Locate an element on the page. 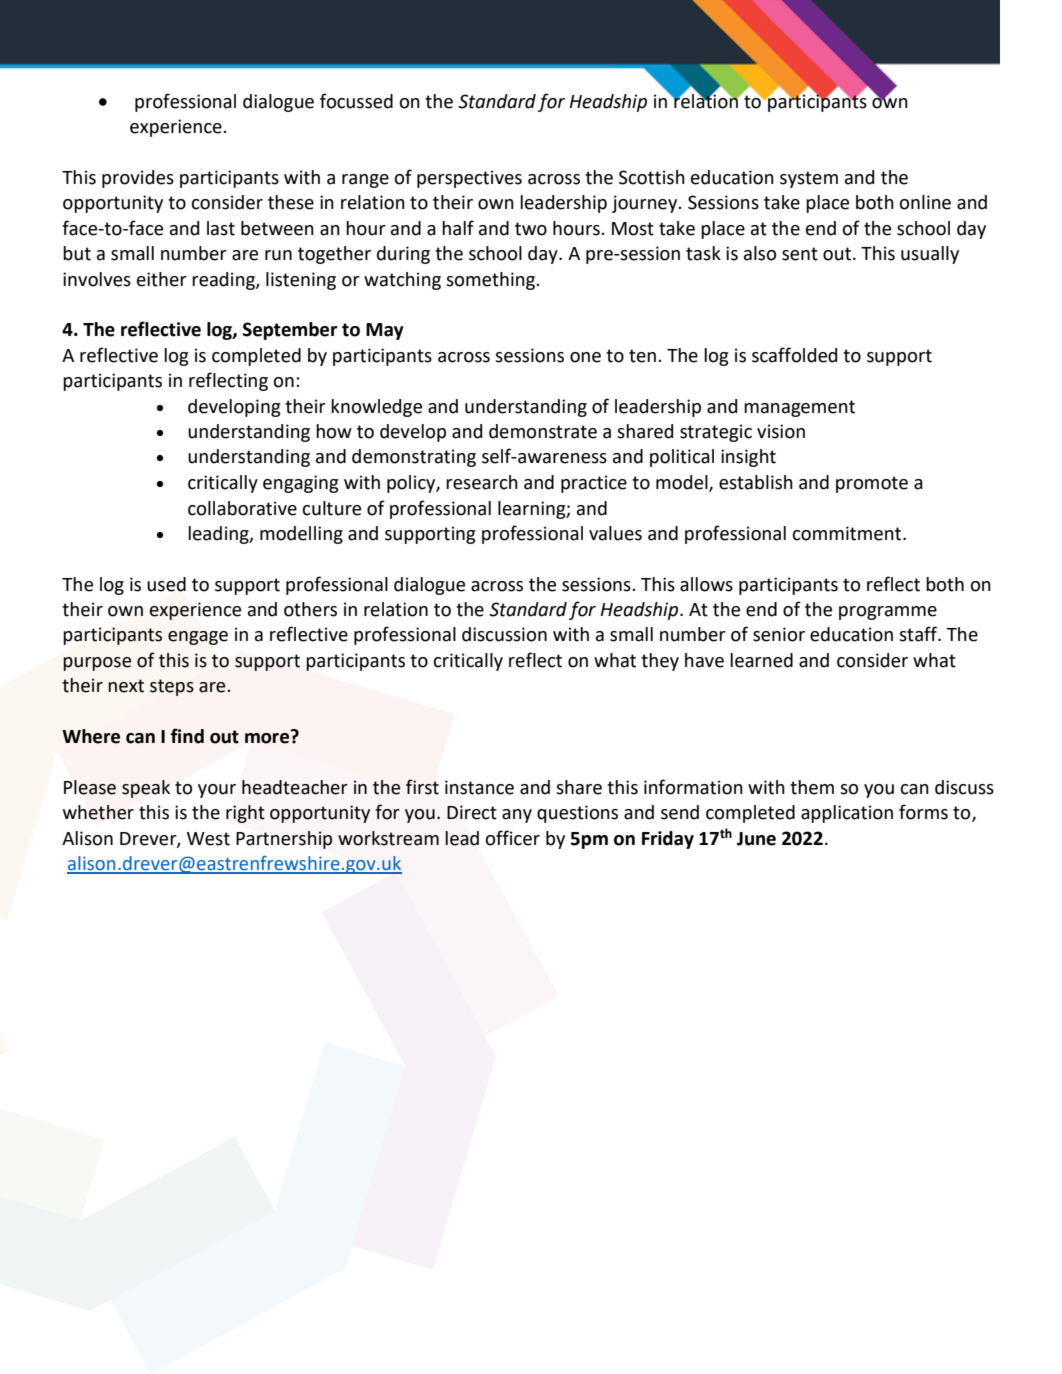 The image size is (1062, 1374). system is located at coordinates (809, 179).
